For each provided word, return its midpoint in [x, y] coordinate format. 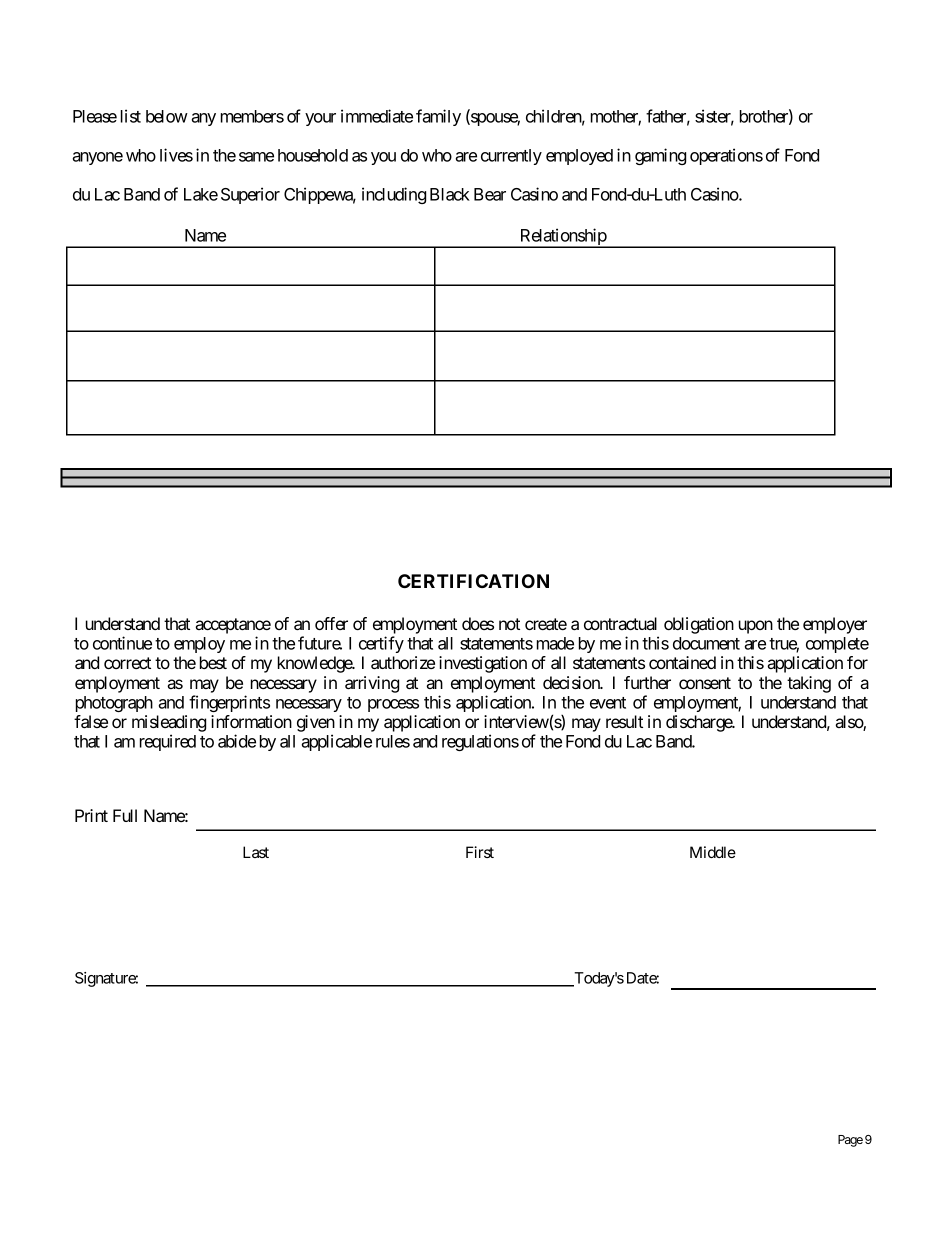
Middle [713, 852]
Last [256, 852]
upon [756, 627]
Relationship [563, 238]
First [480, 852]
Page [850, 1141]
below [167, 116]
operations [726, 156]
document [706, 643]
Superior [250, 195]
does [478, 623]
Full [125, 815]
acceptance [233, 626]
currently [511, 157]
